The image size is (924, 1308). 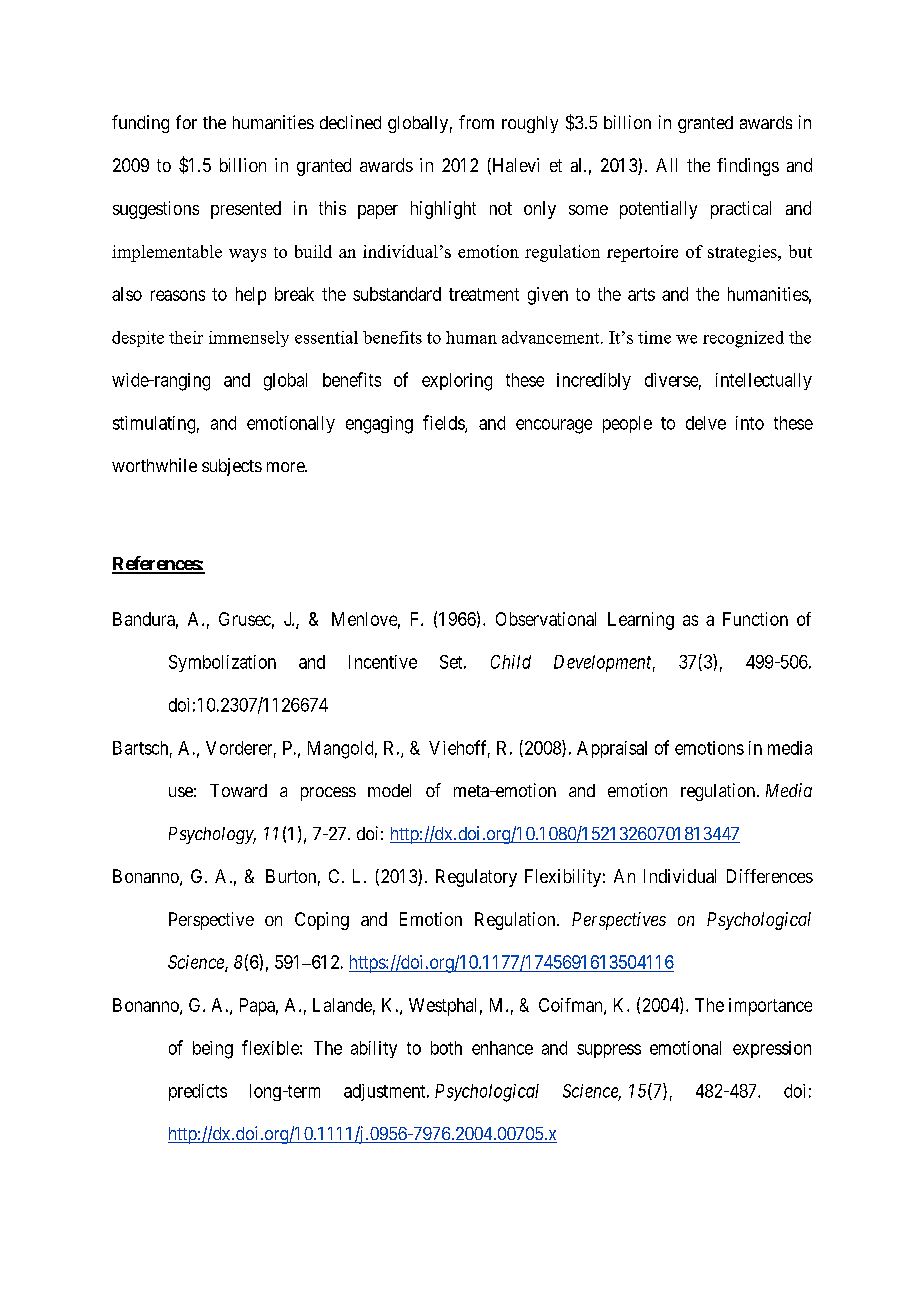 What do you see at coordinates (213, 1050) in the document?
I see `being` at bounding box center [213, 1050].
